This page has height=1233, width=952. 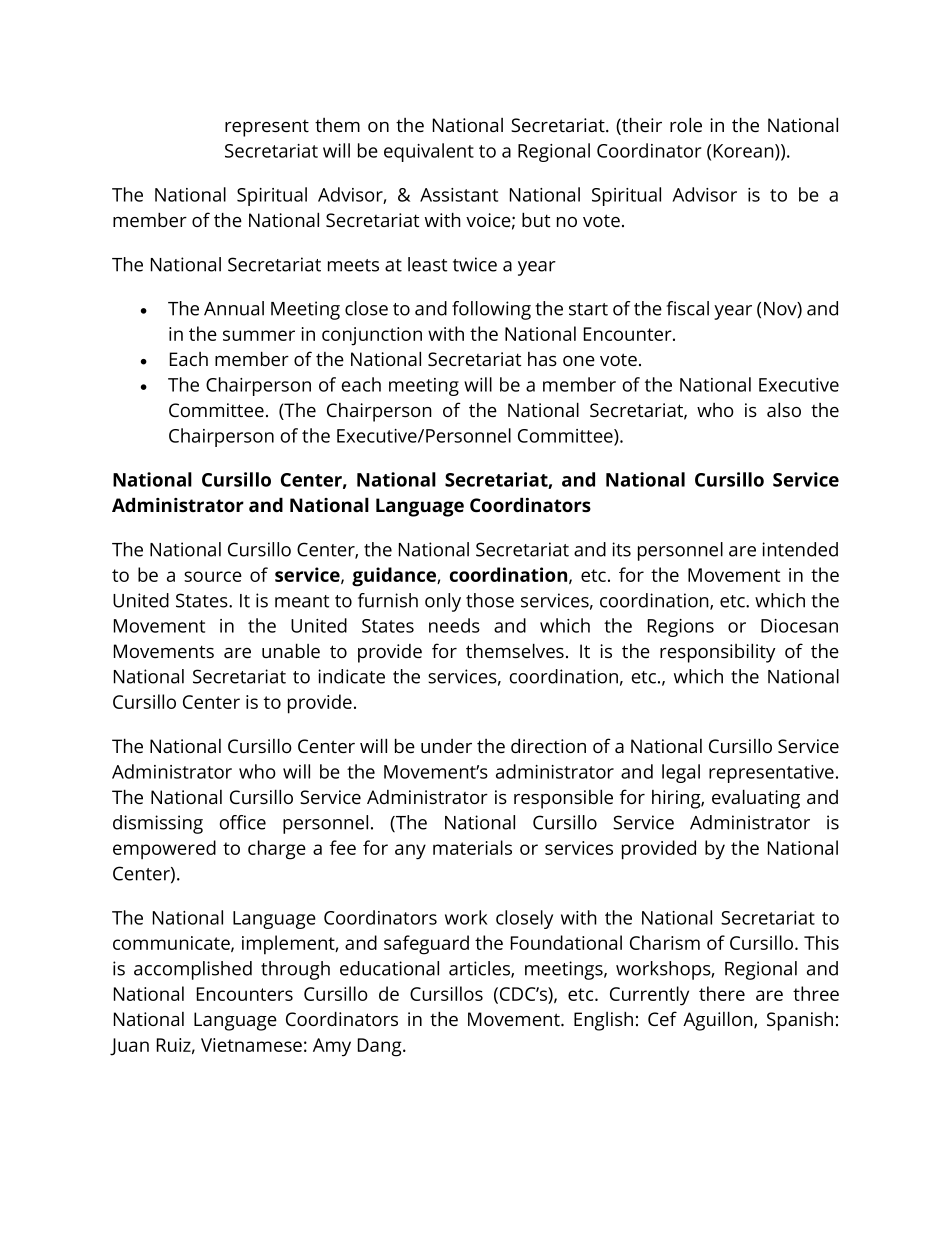 I want to click on Assistant, so click(x=459, y=195).
